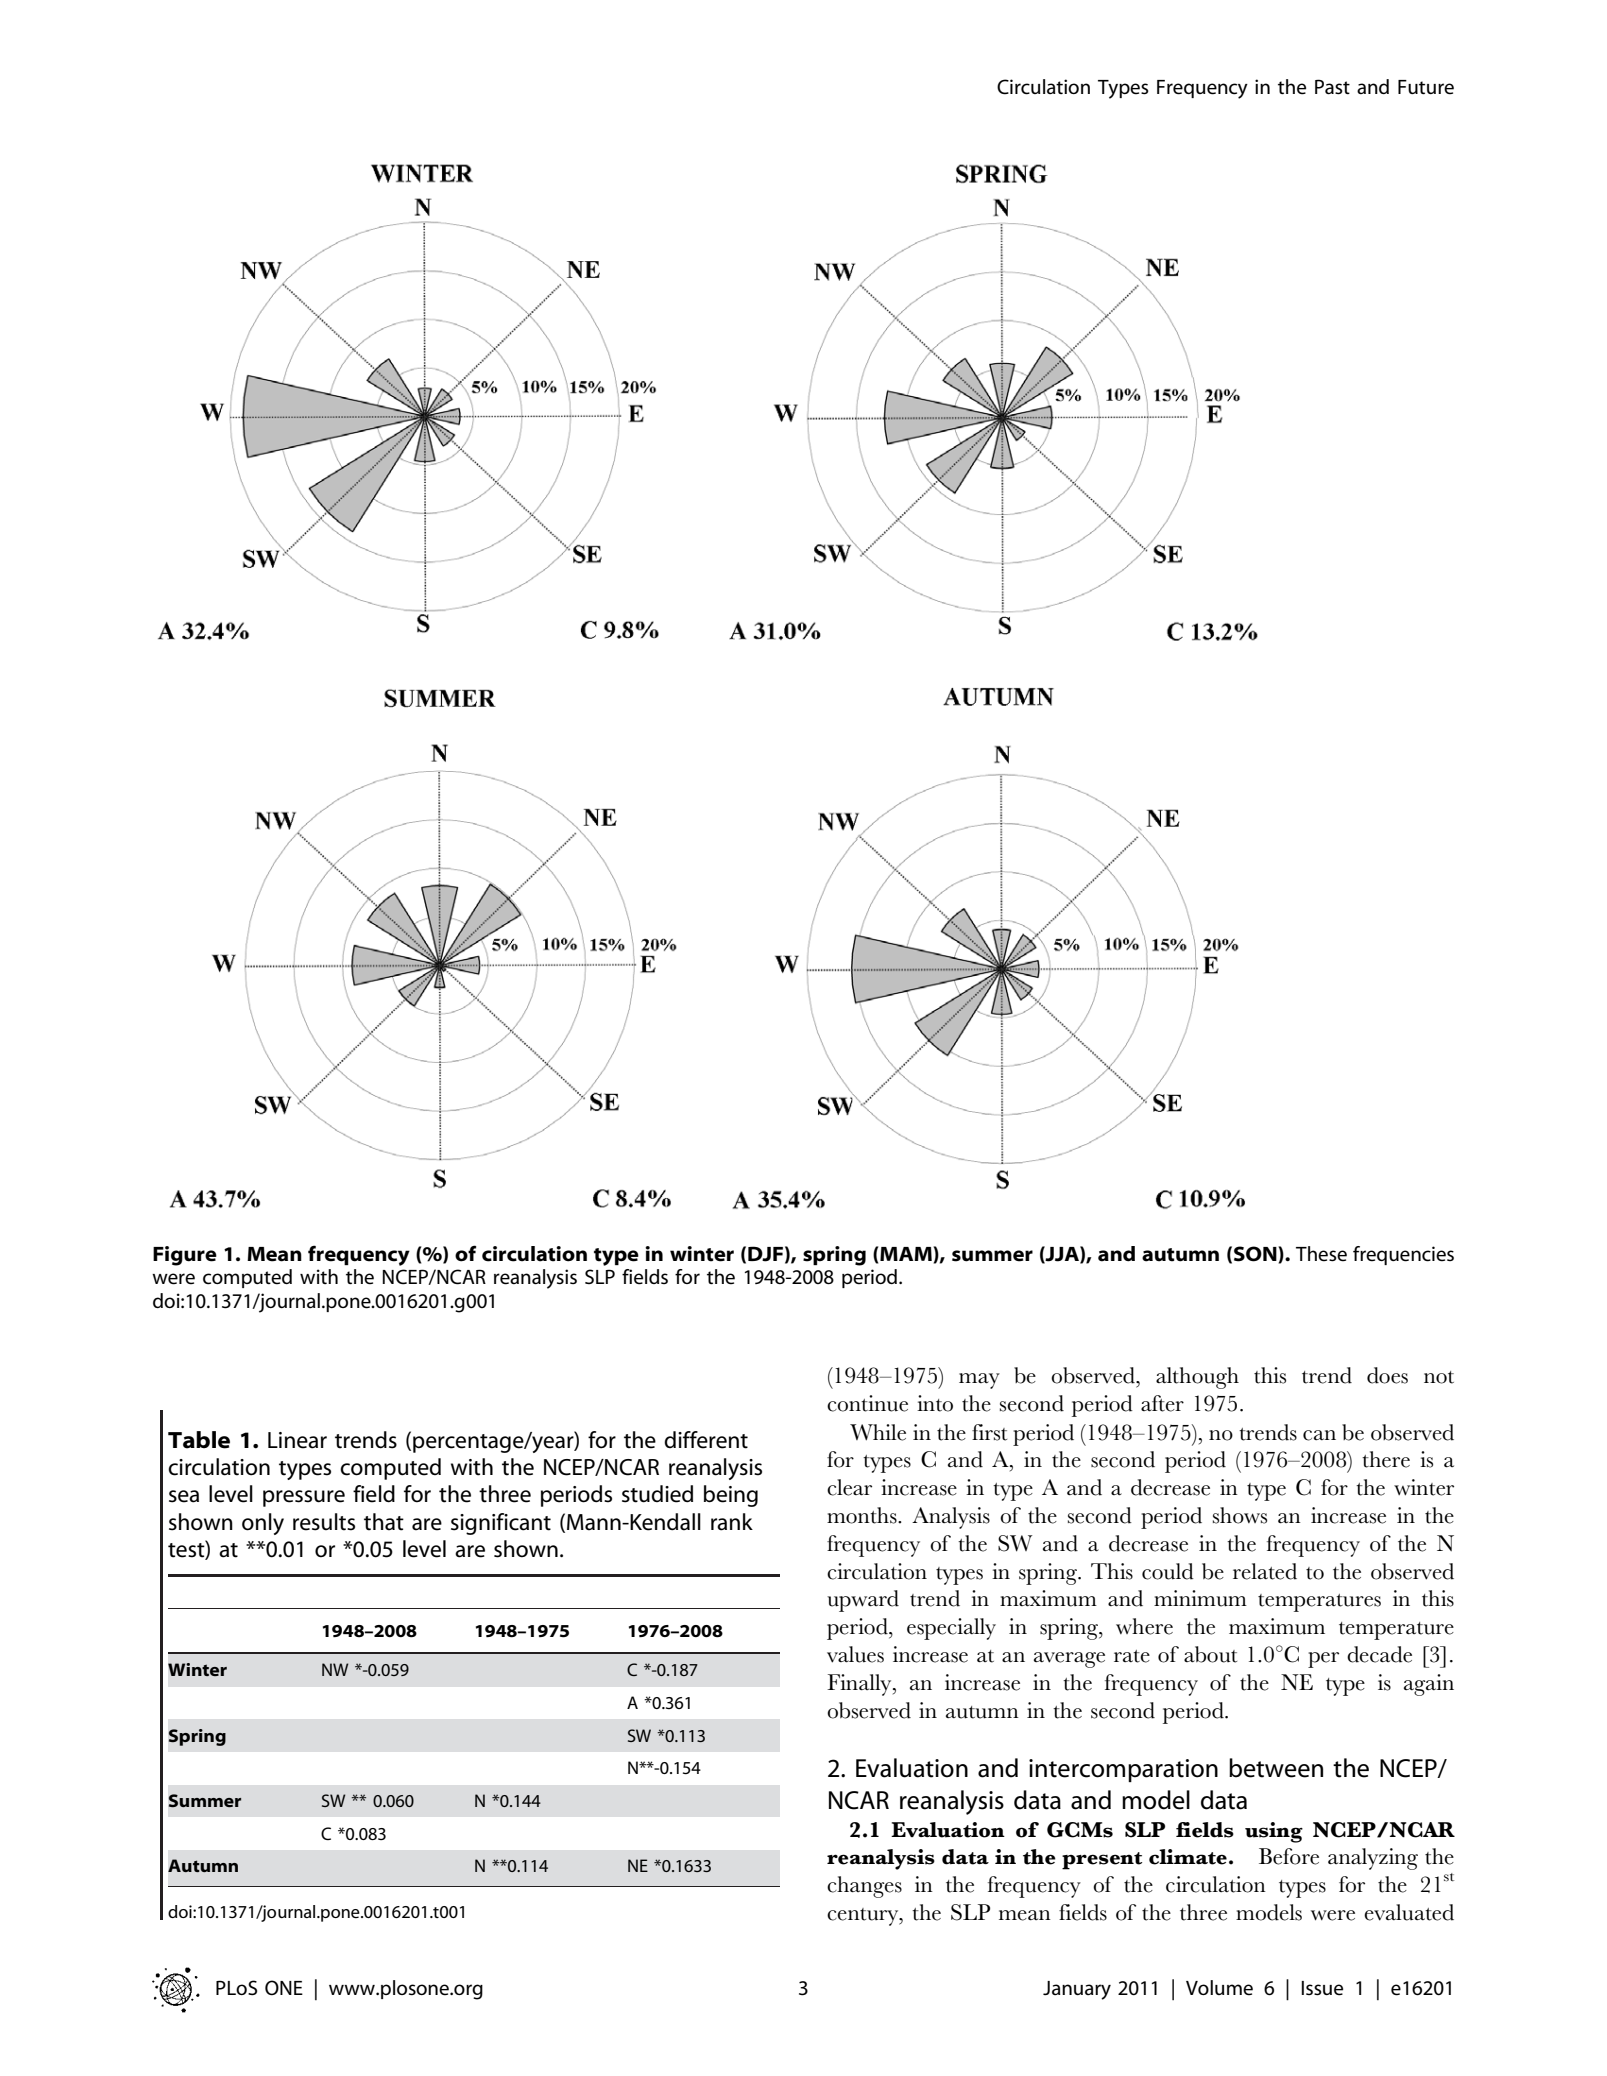  Describe the element at coordinates (185, 1256) in the page. I see `Figure` at that location.
